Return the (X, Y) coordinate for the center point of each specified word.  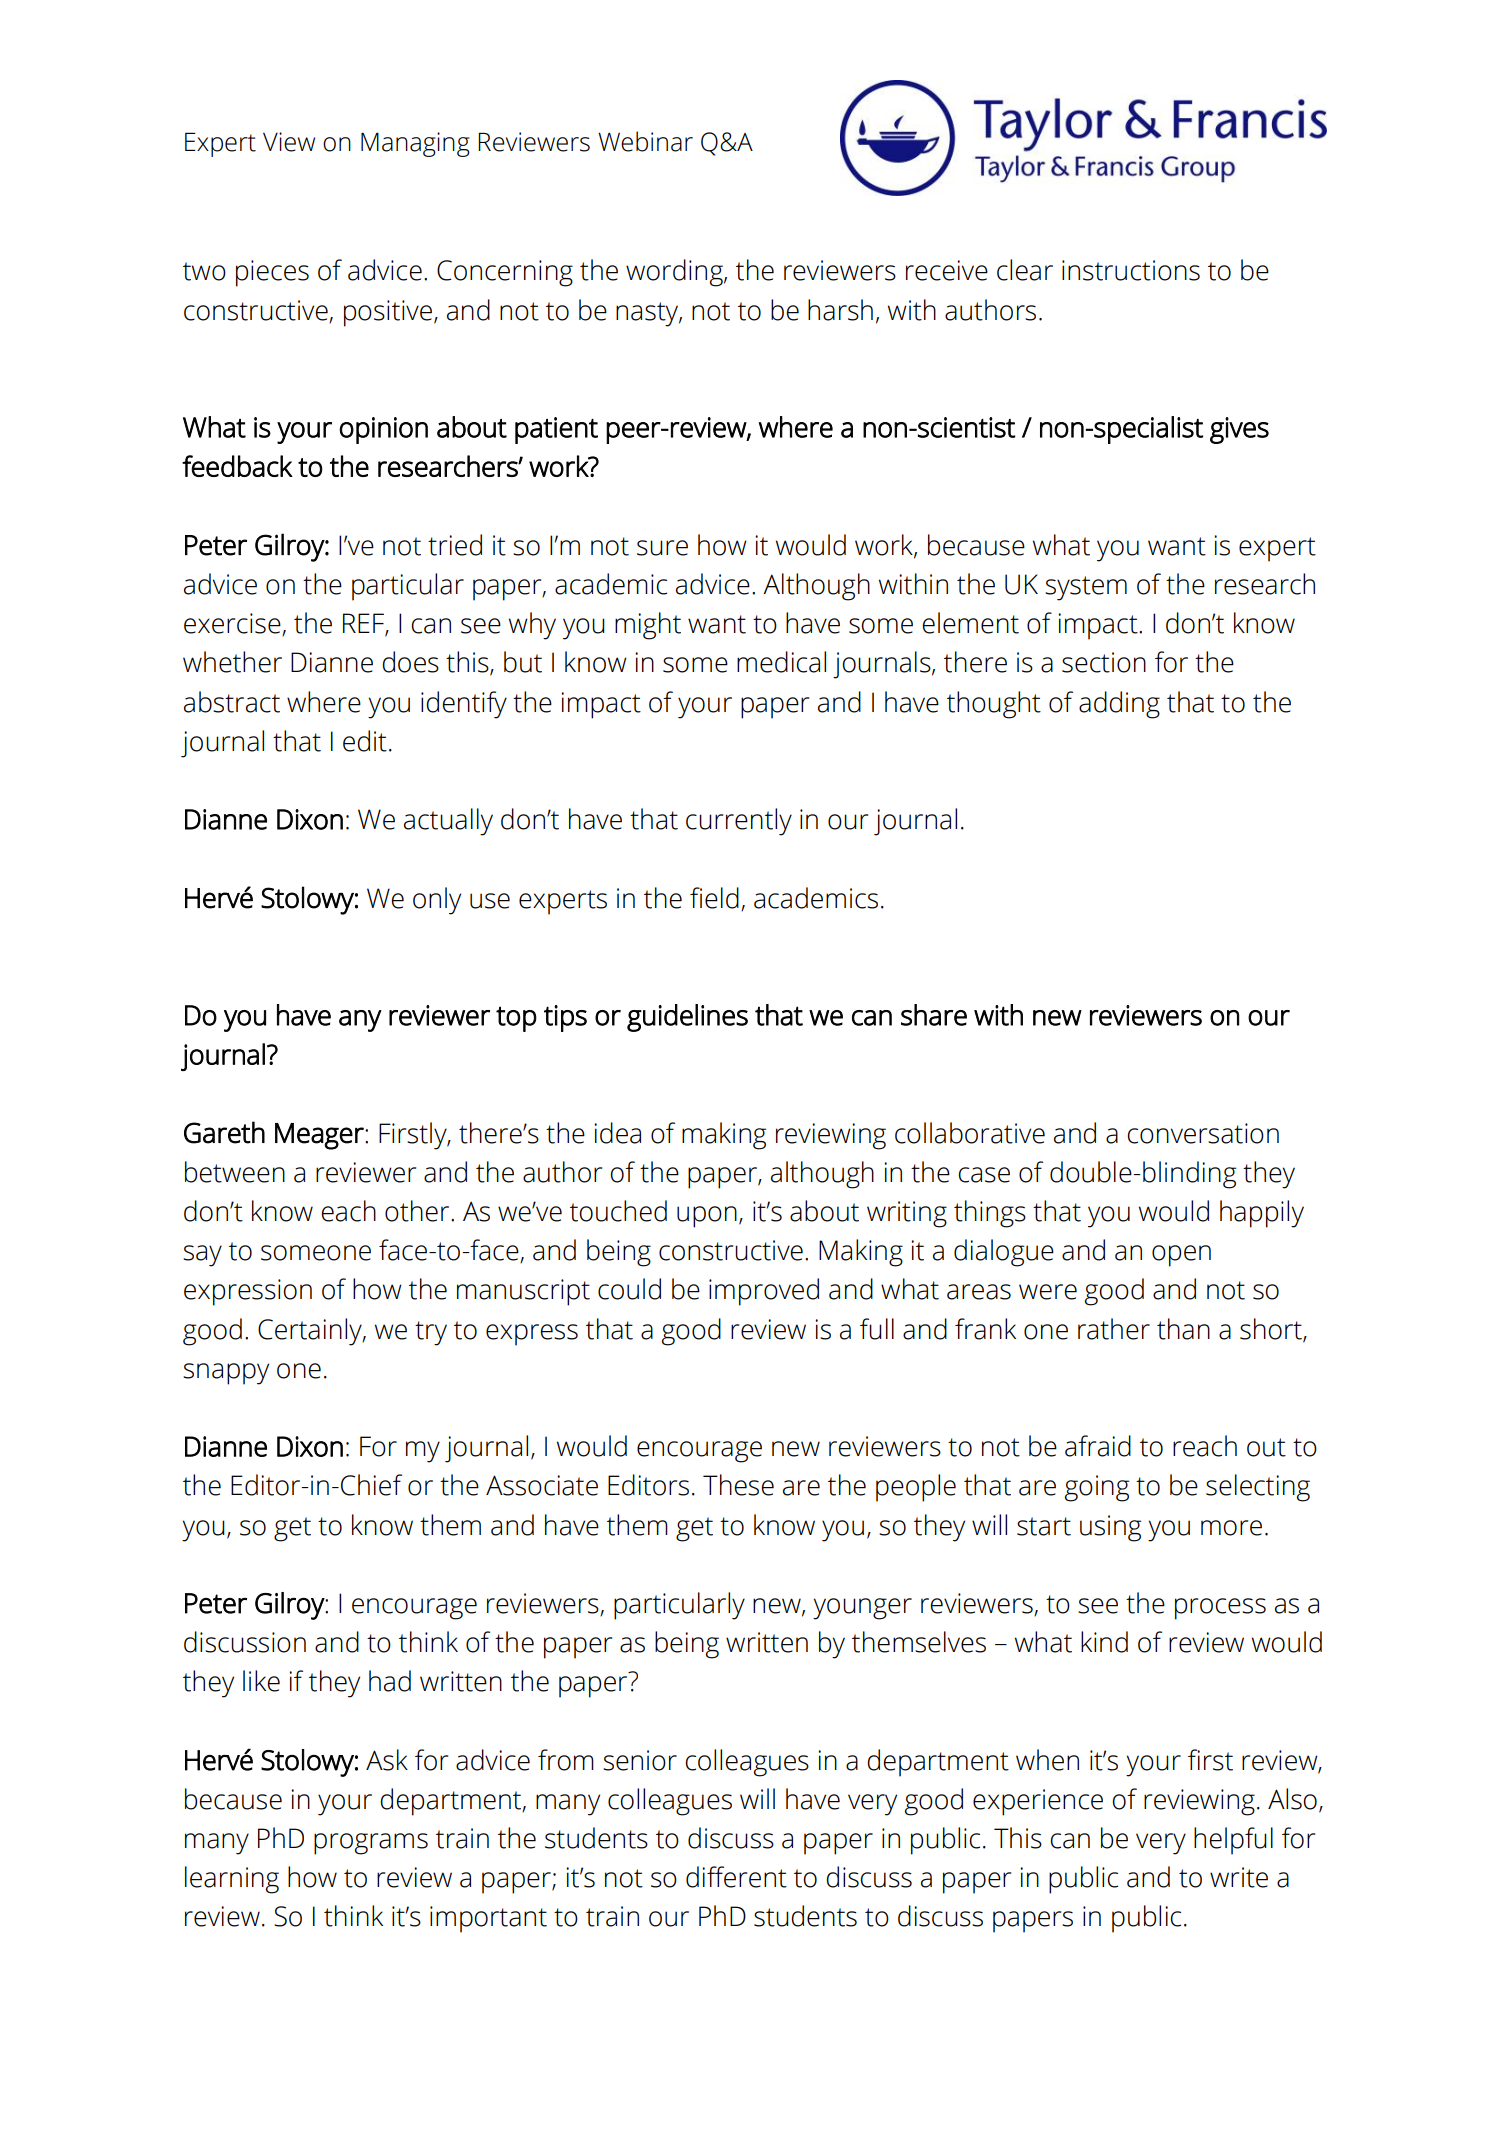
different (736, 1877)
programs (371, 1844)
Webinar (645, 141)
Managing (415, 144)
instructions (1131, 270)
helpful (1233, 1841)
